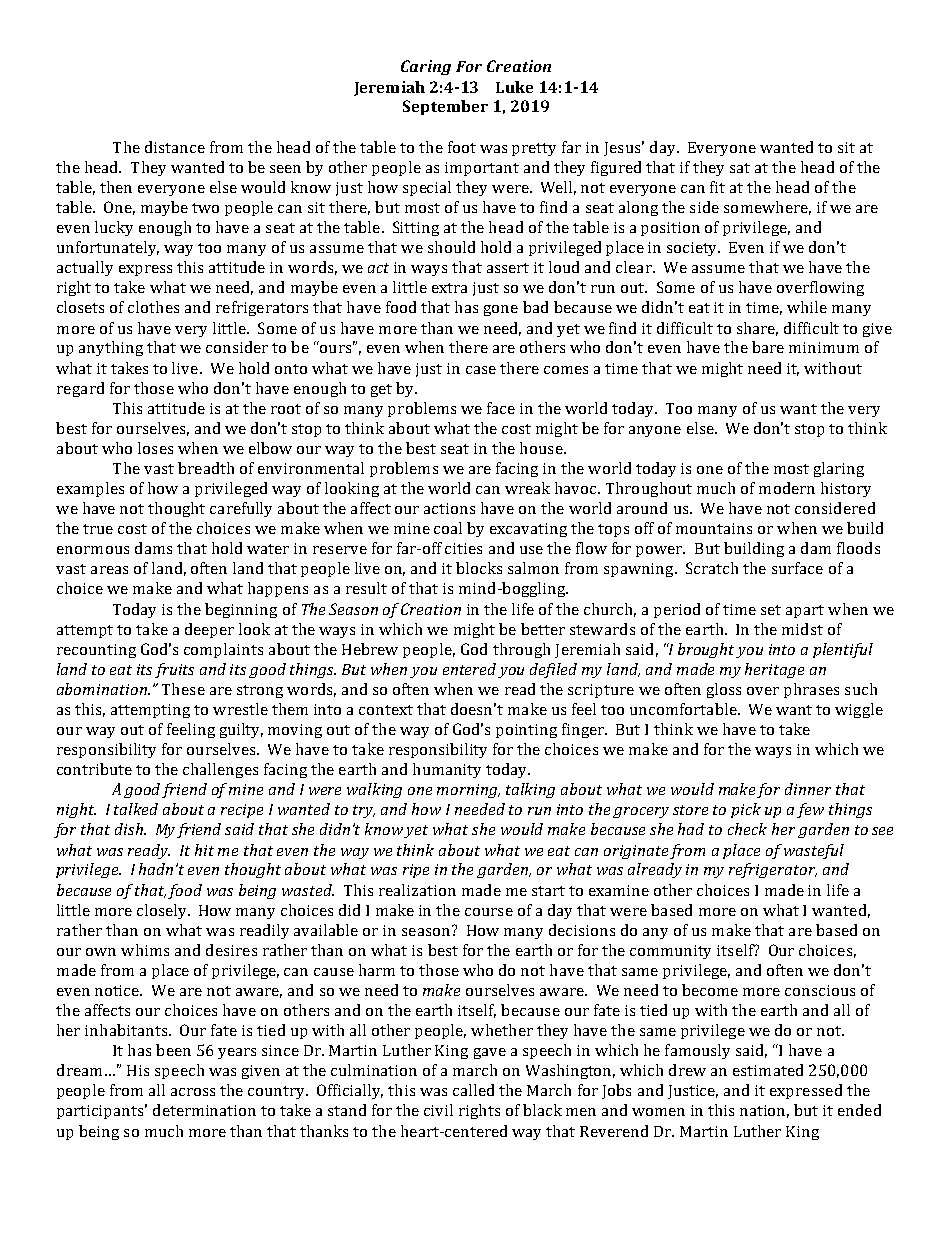 The height and width of the page is (1233, 952). Describe the element at coordinates (805, 611) in the page. I see `apart` at that location.
